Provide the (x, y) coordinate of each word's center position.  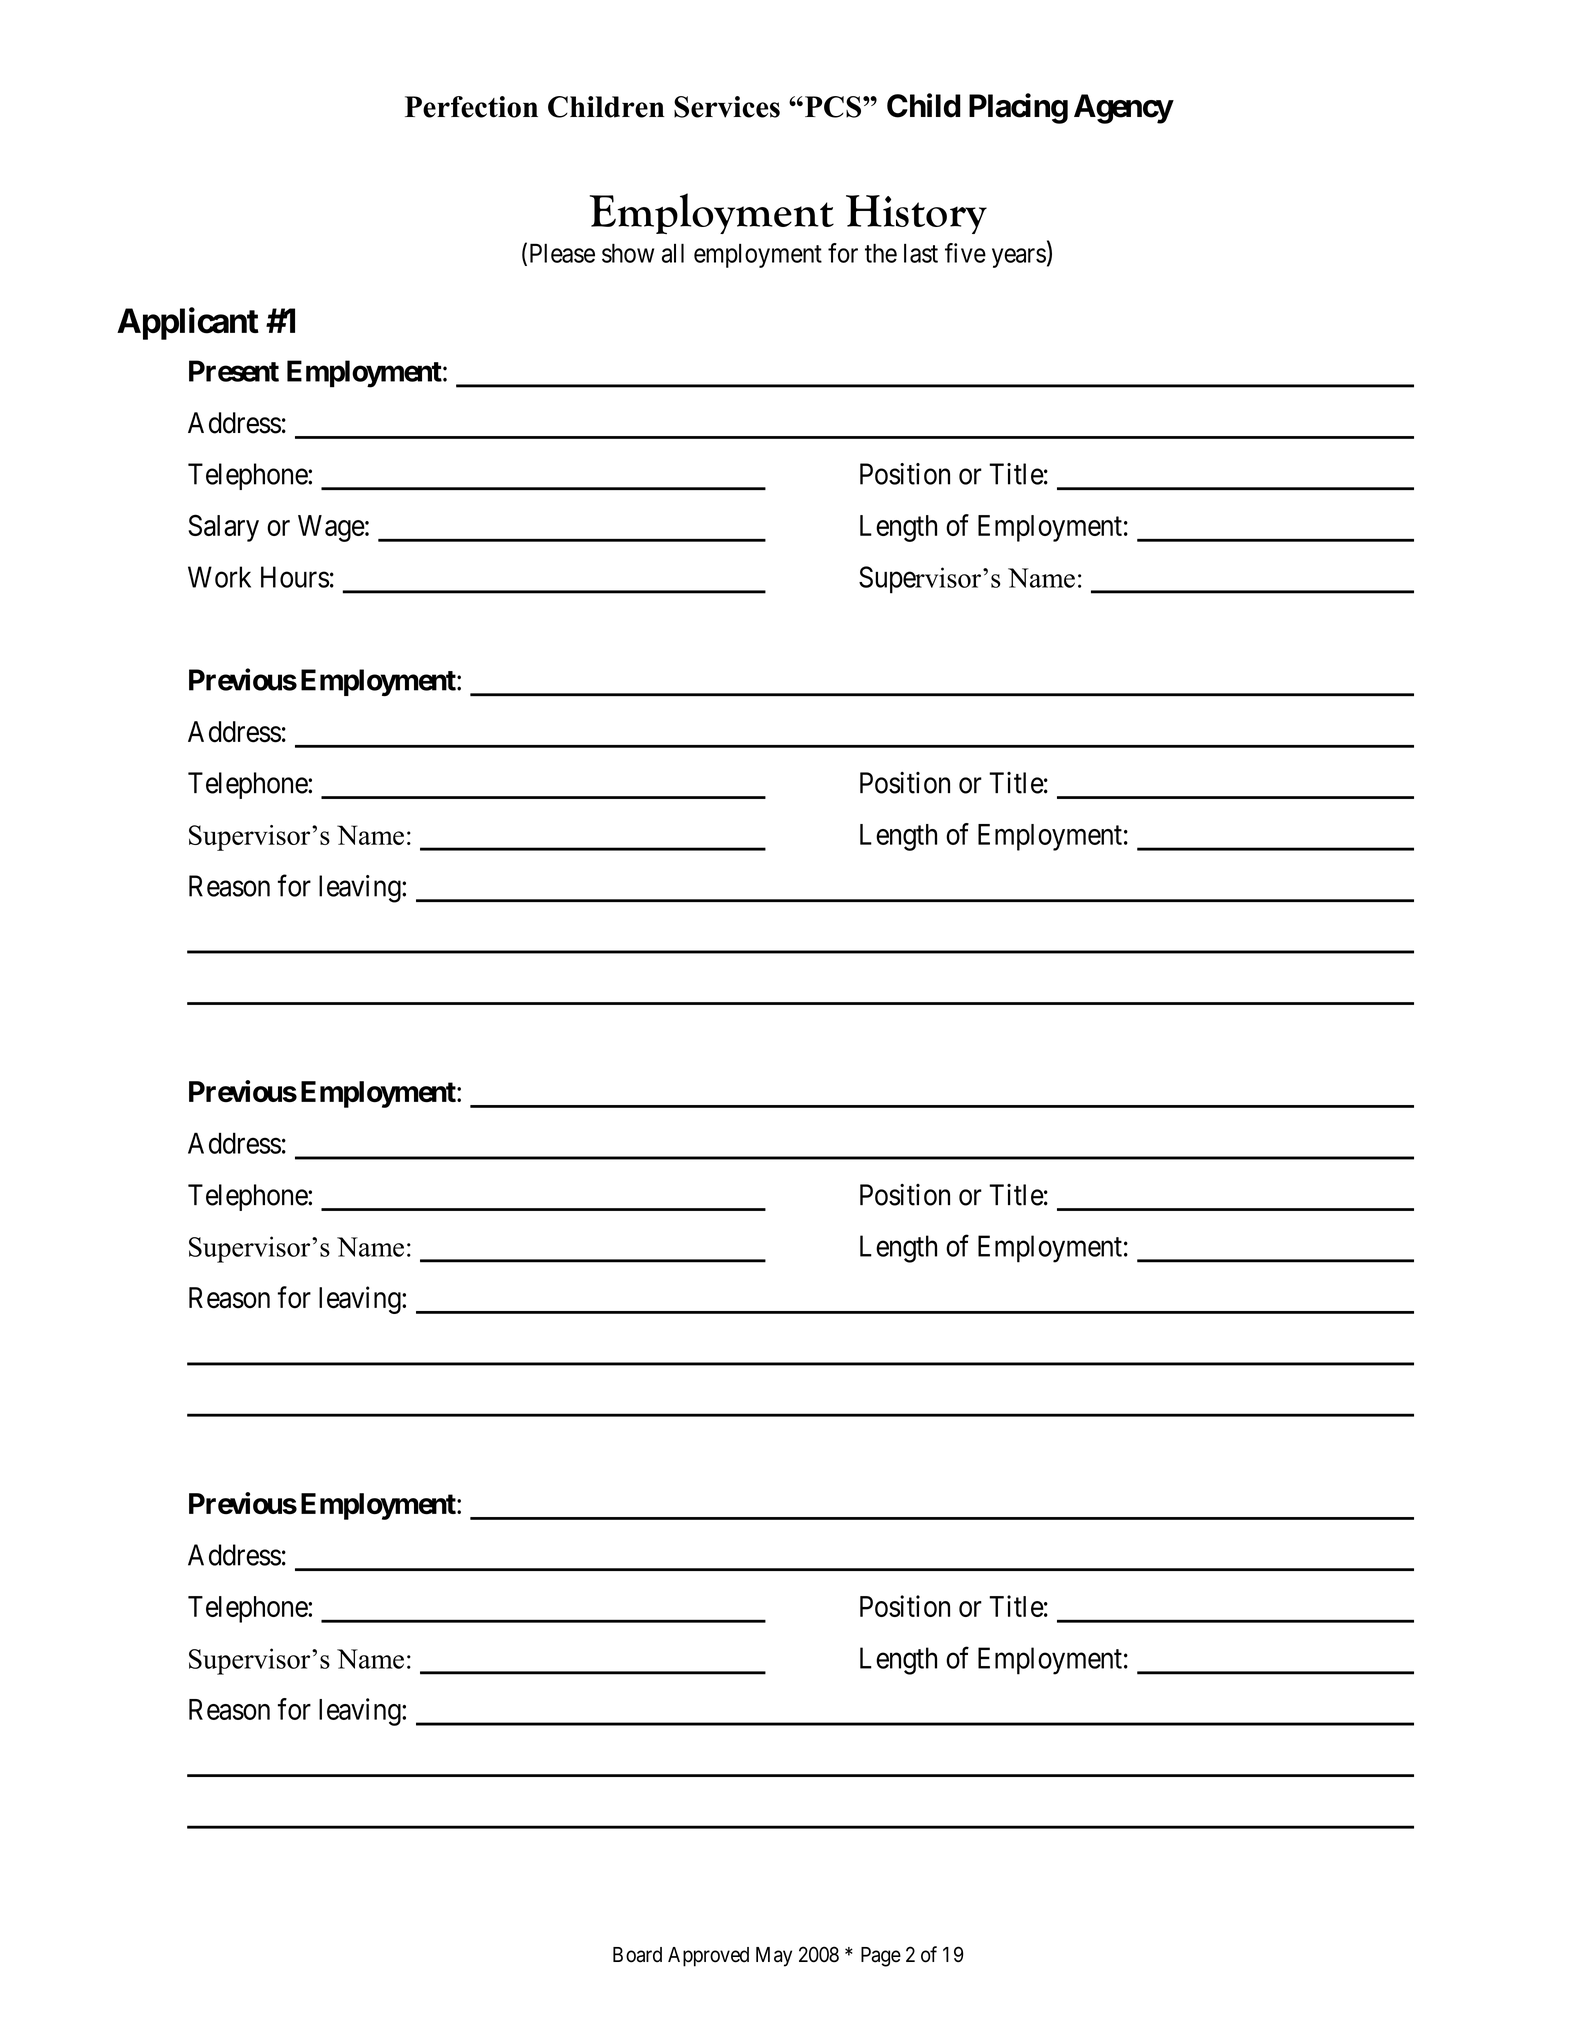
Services (727, 107)
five (965, 253)
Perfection (471, 107)
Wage (331, 528)
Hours (295, 577)
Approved (708, 1957)
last (921, 253)
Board (637, 1955)
